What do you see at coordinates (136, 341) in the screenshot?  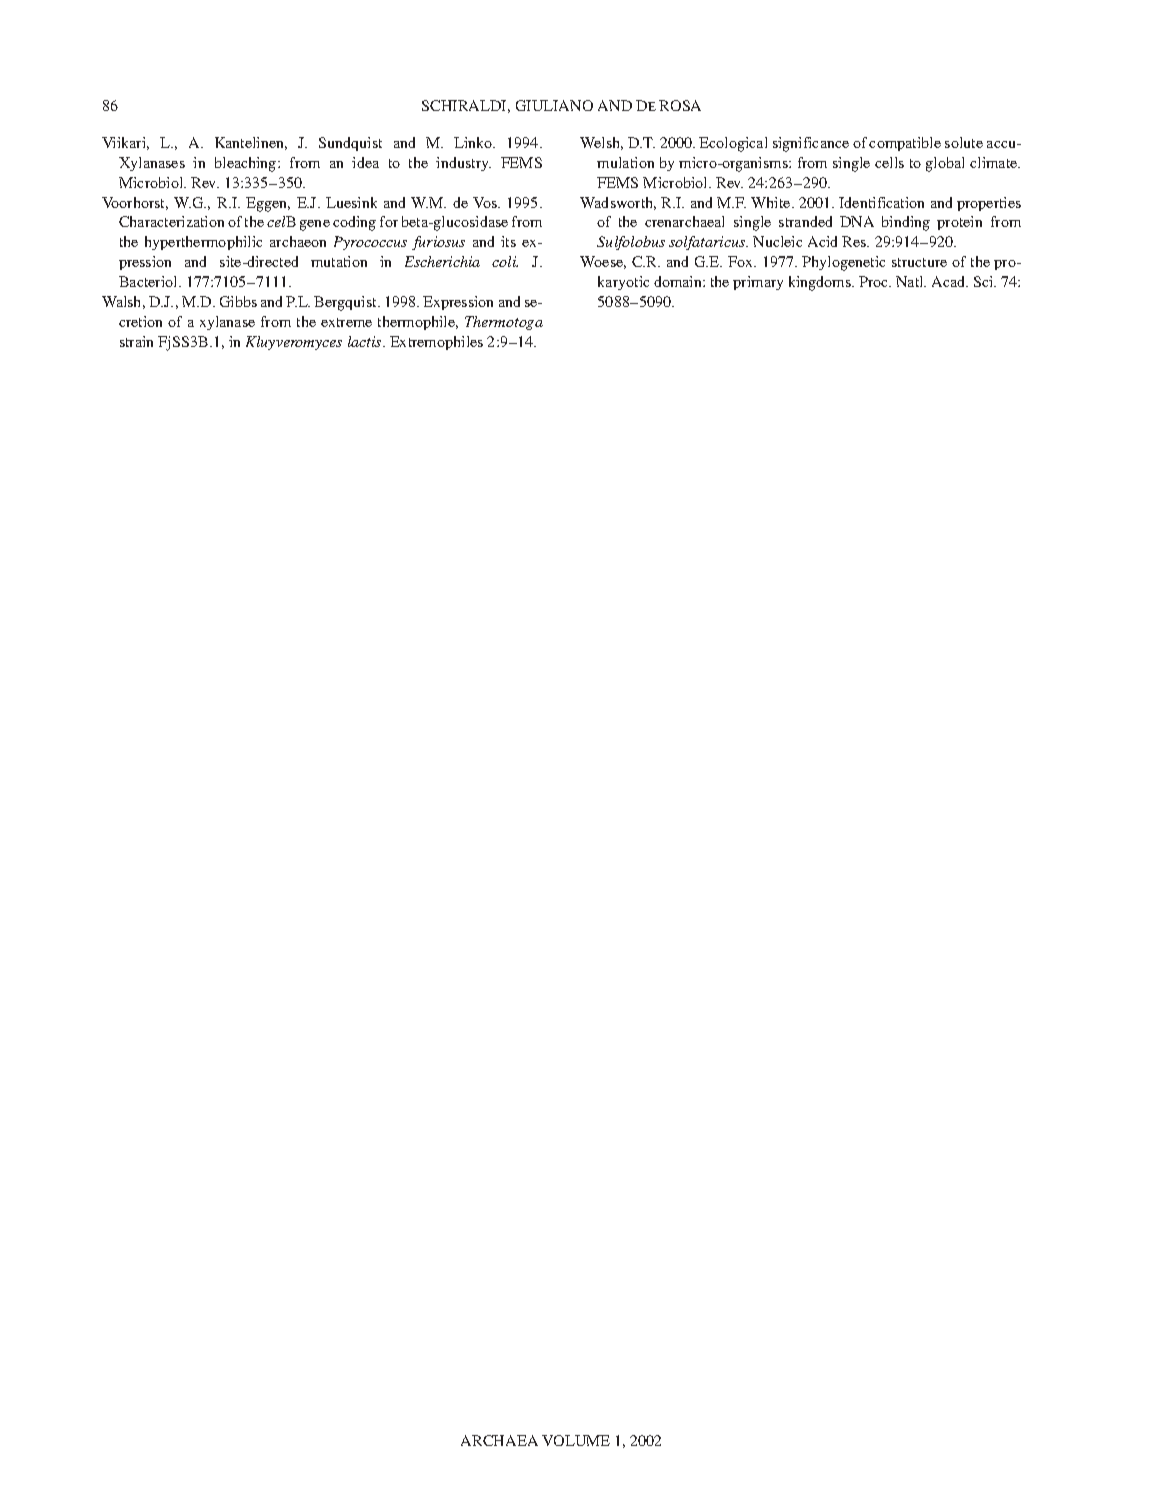 I see `strain` at bounding box center [136, 341].
